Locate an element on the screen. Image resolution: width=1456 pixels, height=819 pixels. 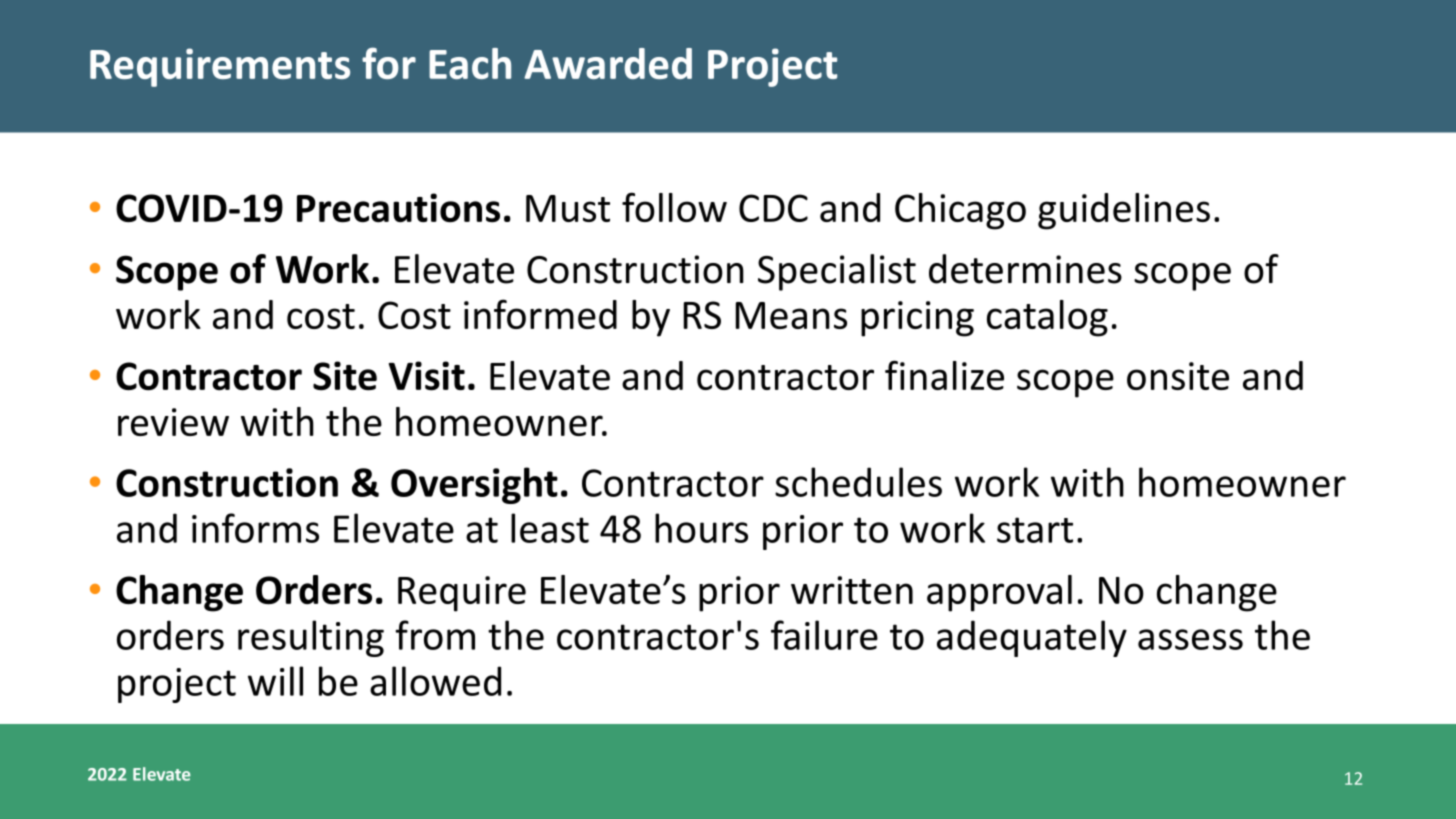
will is located at coordinates (275, 681).
